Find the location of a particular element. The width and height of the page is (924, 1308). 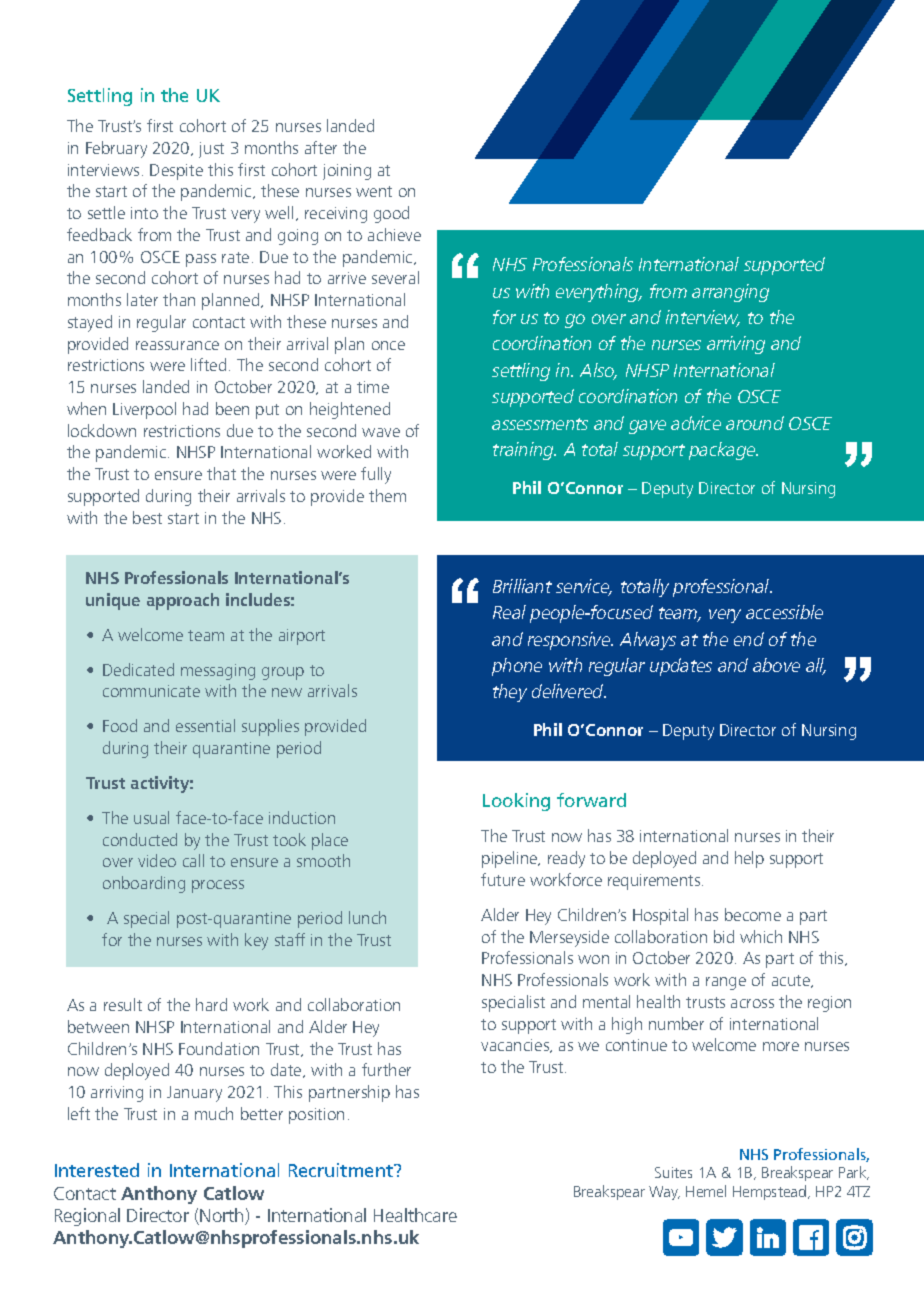

around is located at coordinates (755, 423).
